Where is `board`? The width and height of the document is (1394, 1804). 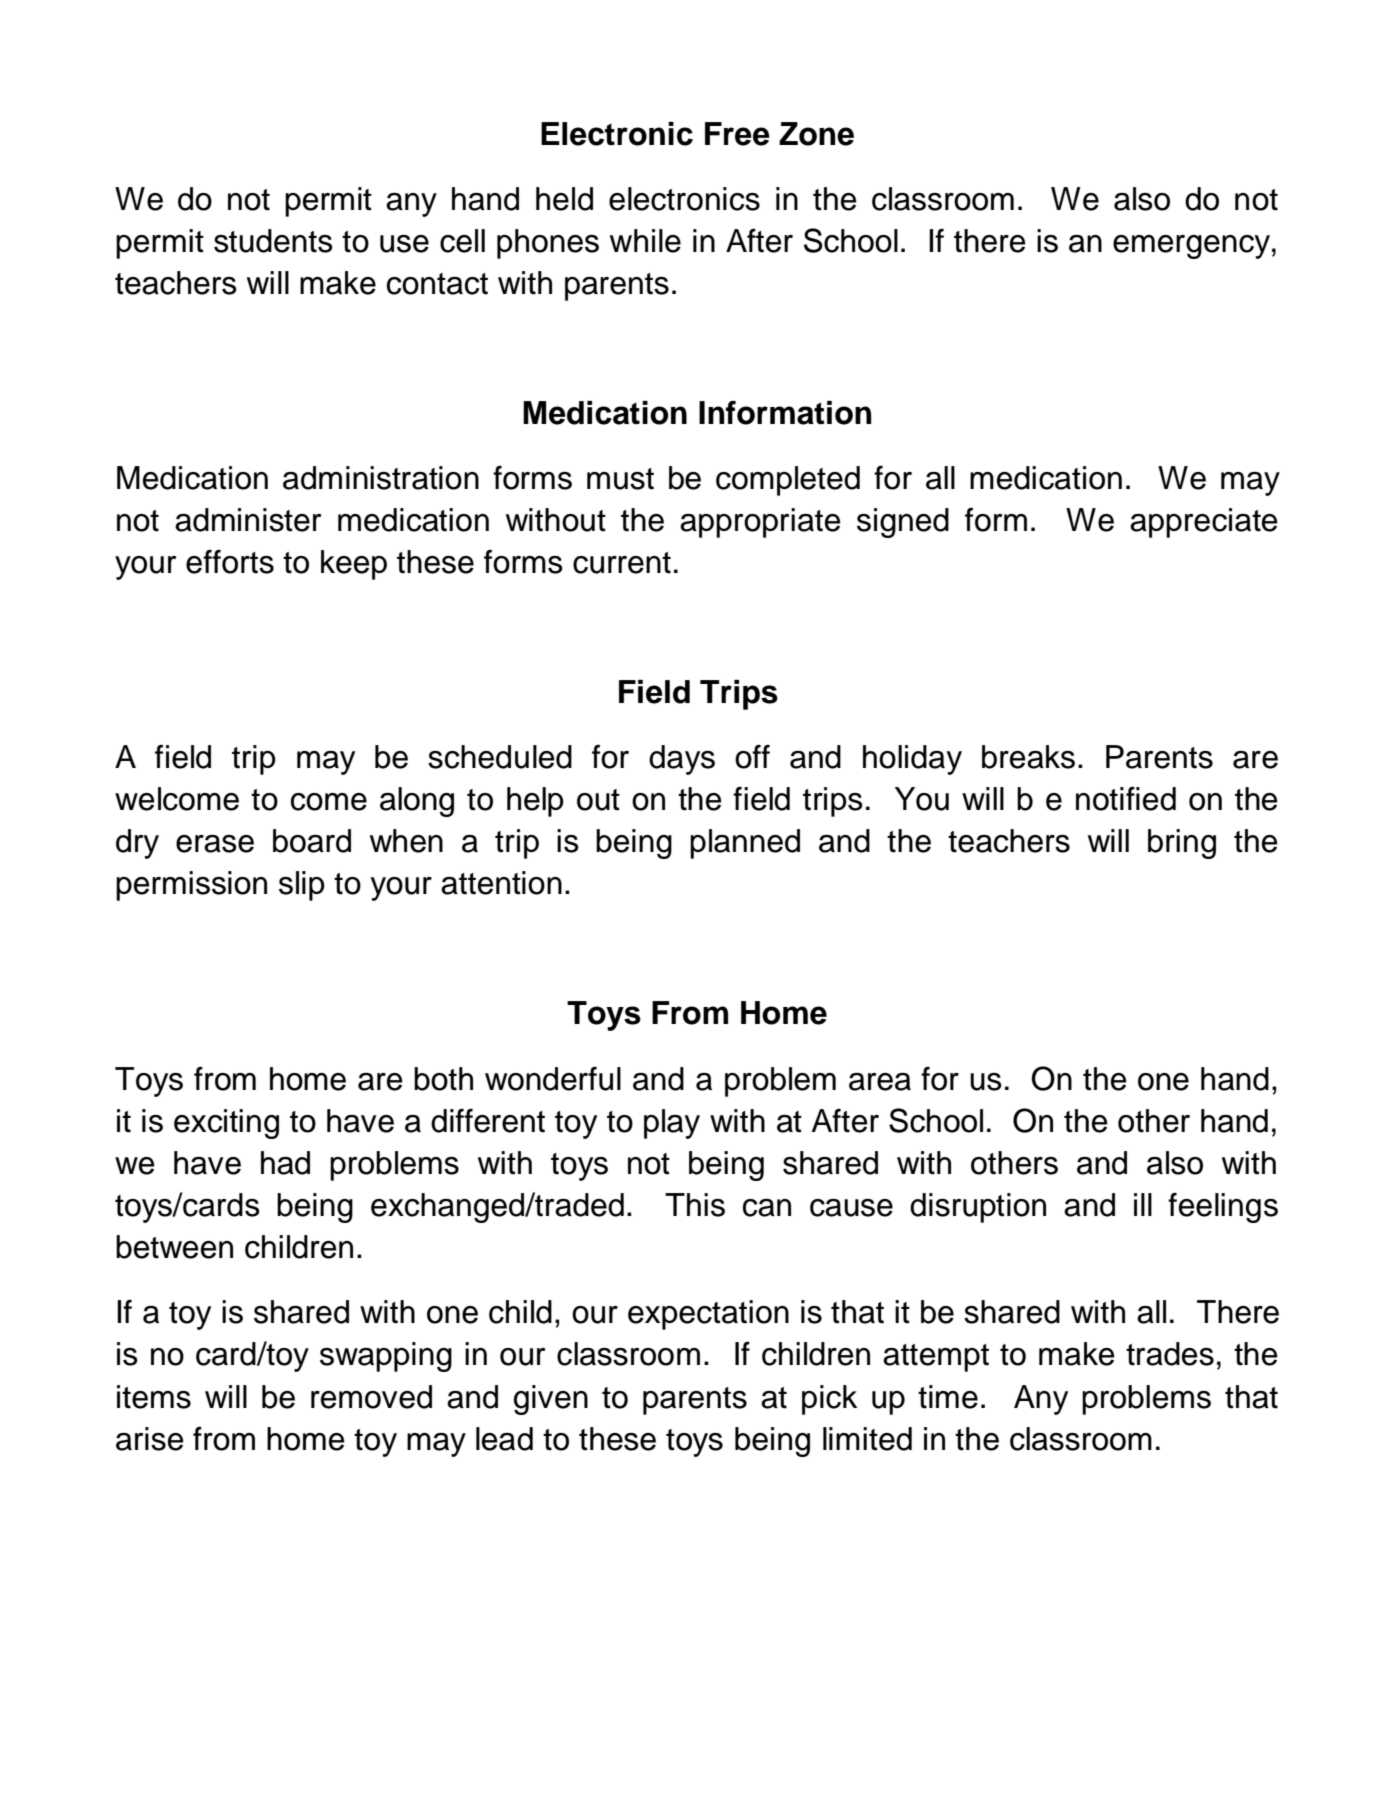 board is located at coordinates (312, 841).
